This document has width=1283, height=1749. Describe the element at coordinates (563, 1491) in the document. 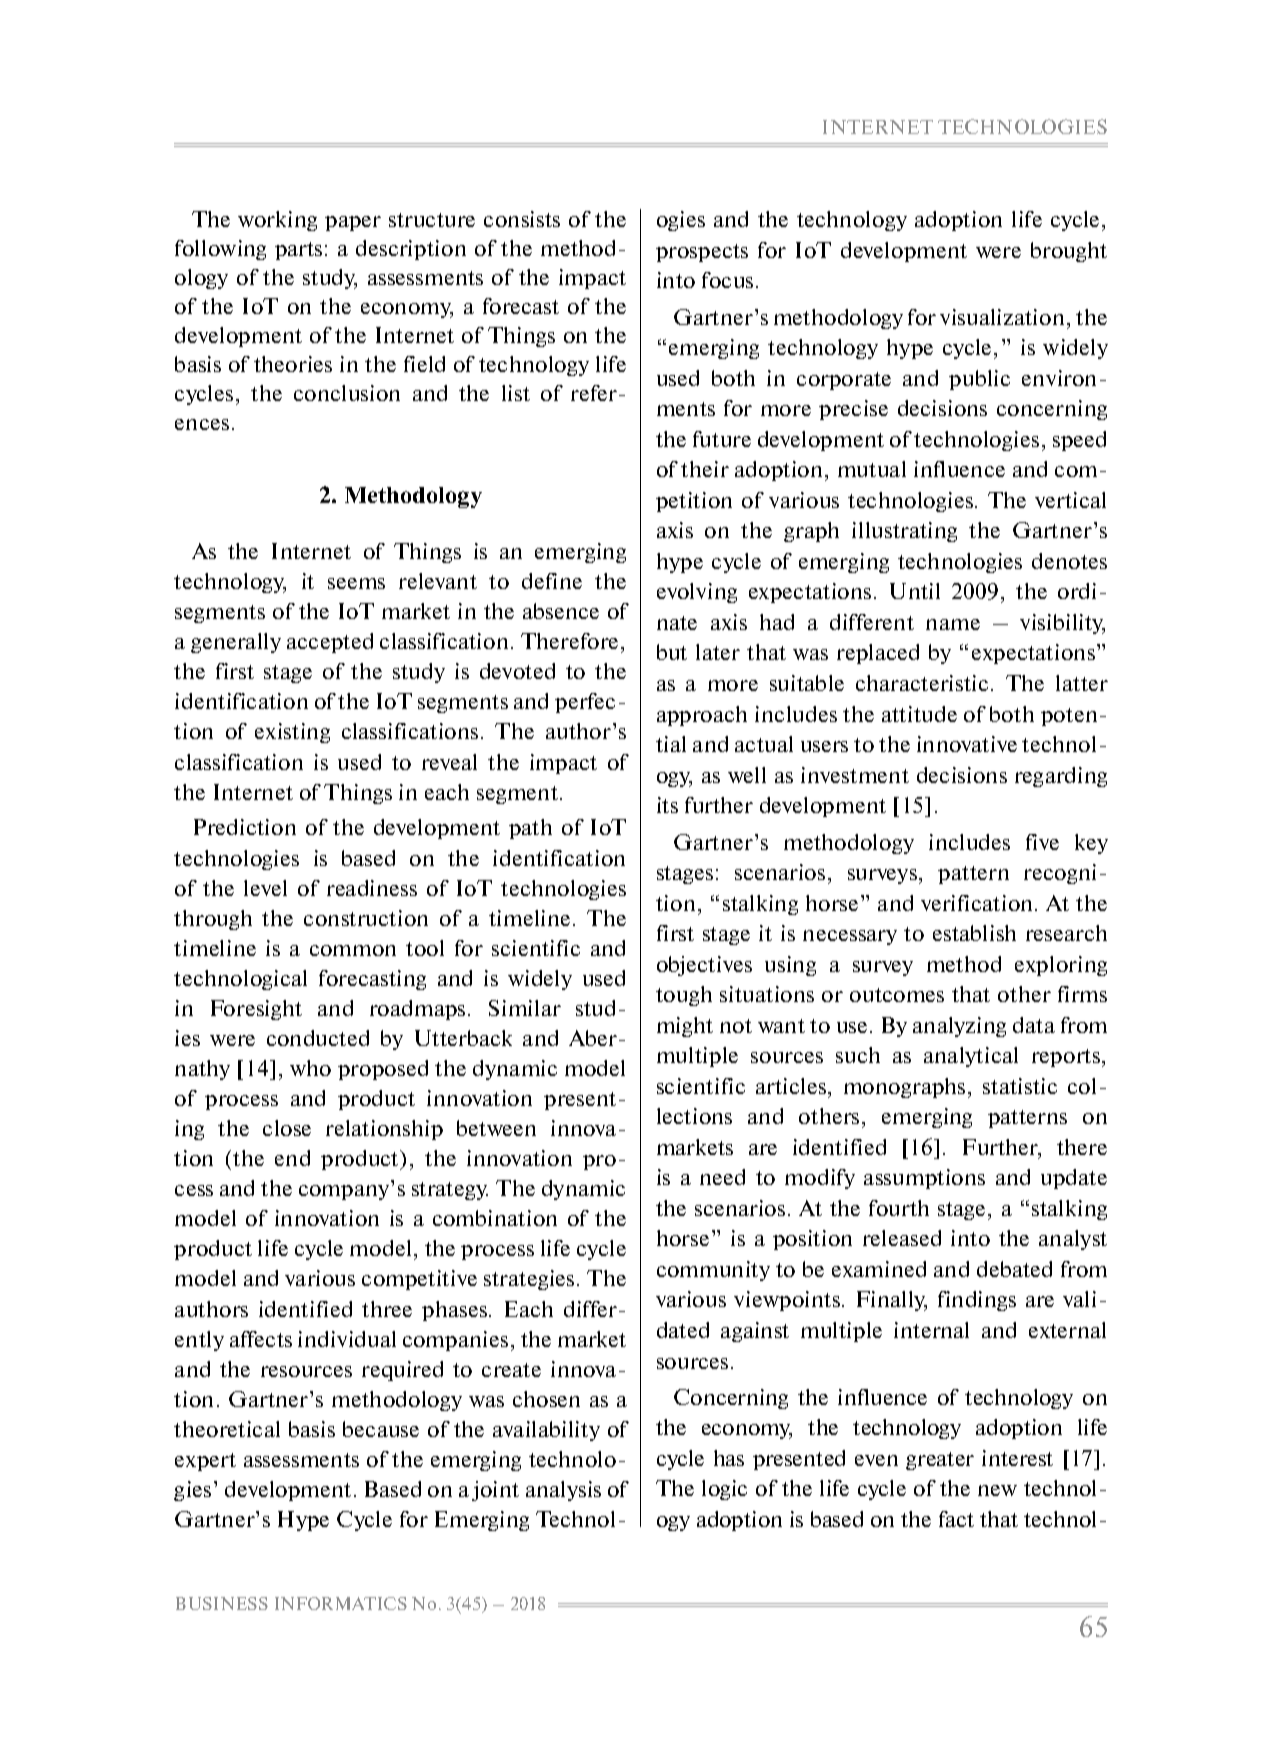

I see `analysis` at that location.
